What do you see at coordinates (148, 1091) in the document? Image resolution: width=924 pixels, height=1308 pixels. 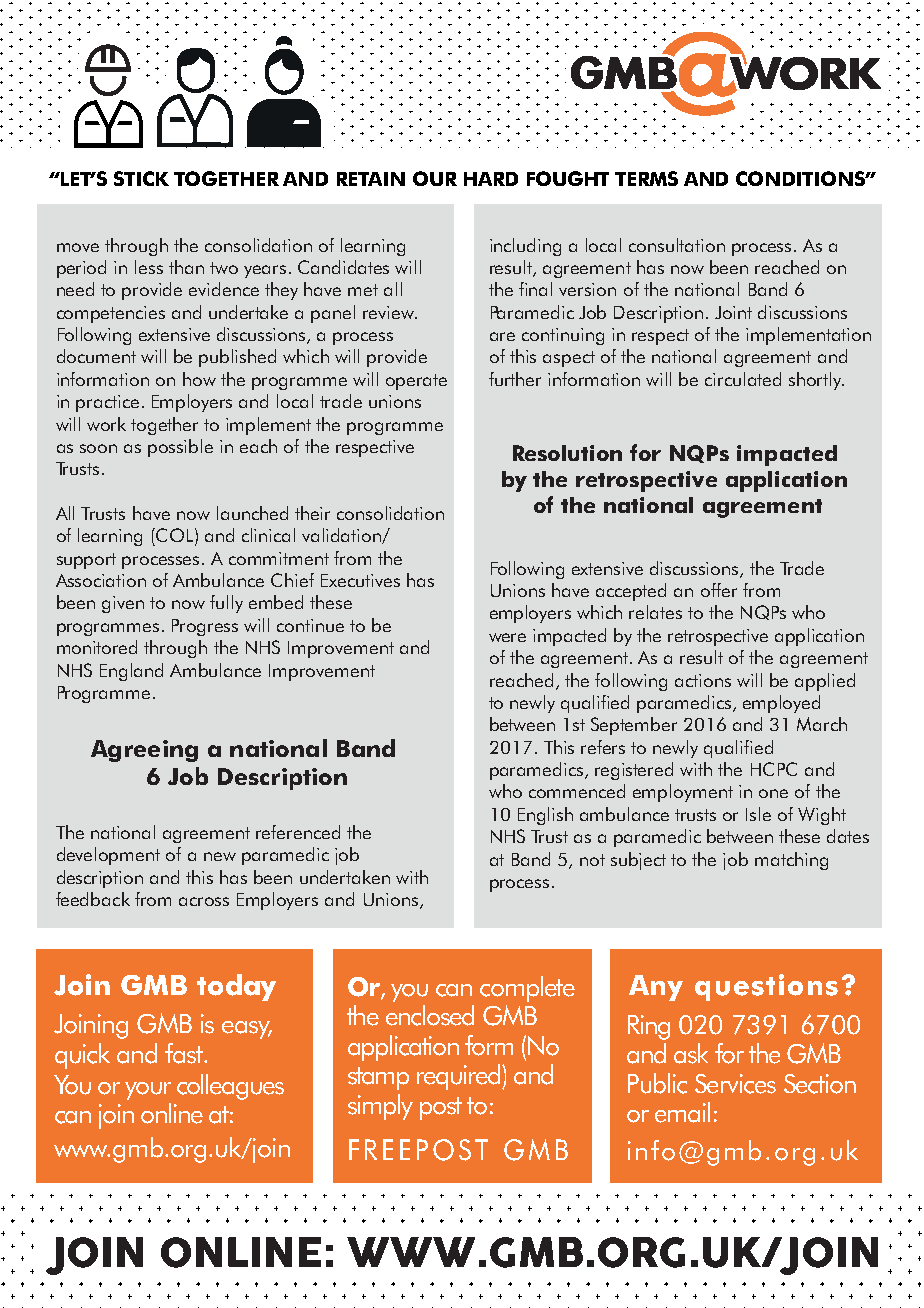 I see `your` at bounding box center [148, 1091].
